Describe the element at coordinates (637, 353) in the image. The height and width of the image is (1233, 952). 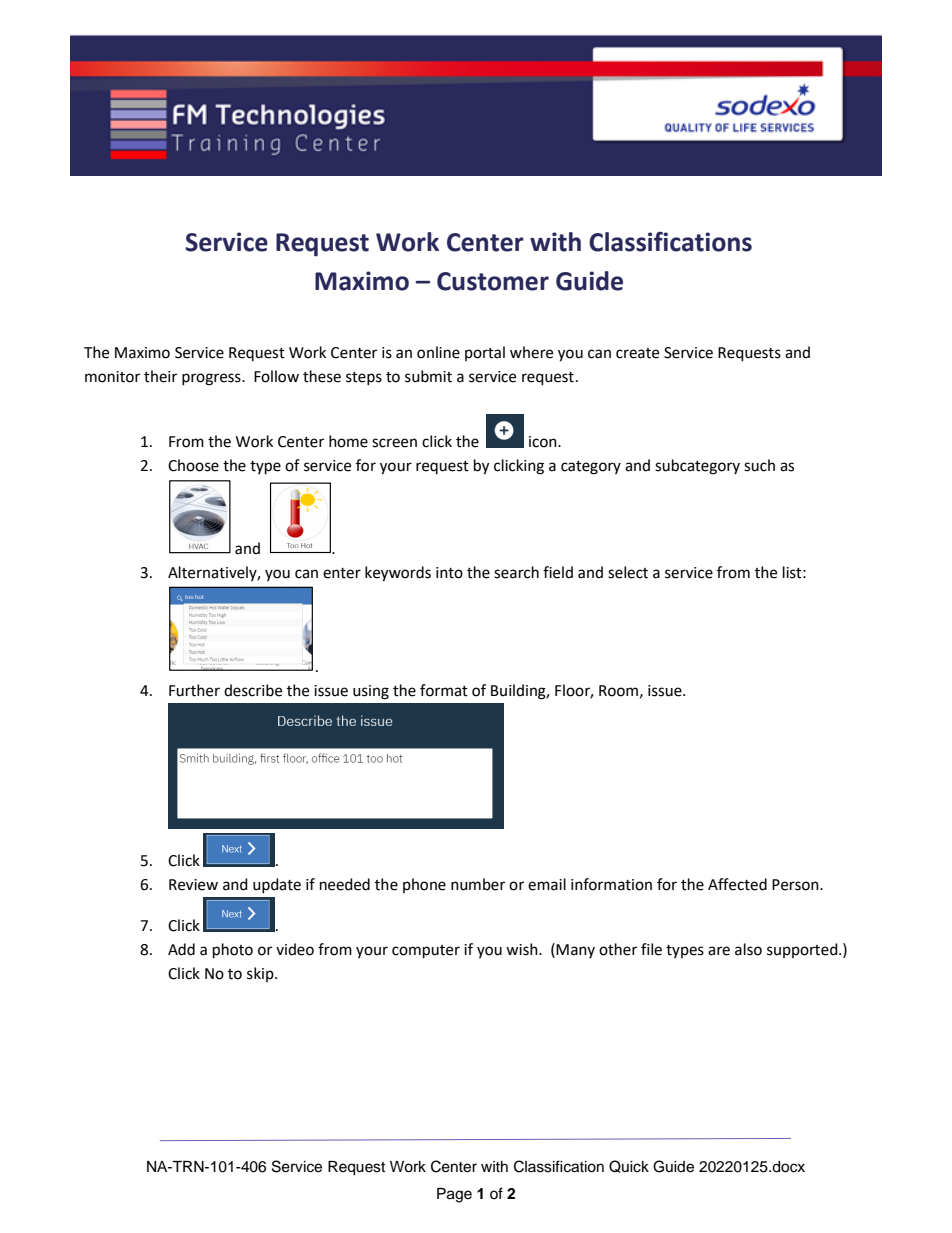
I see `create` at that location.
